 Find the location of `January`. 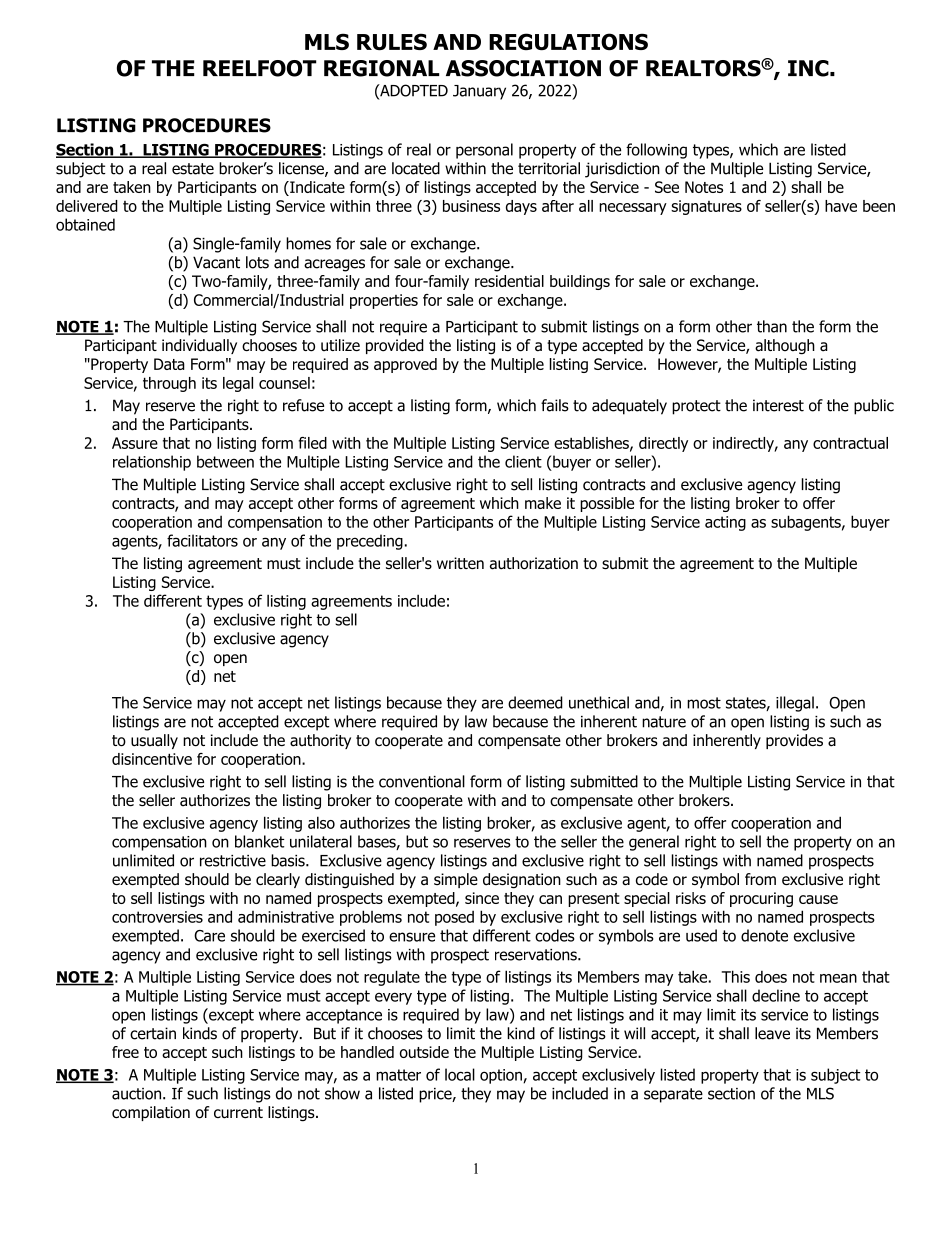

January is located at coordinates (479, 92).
